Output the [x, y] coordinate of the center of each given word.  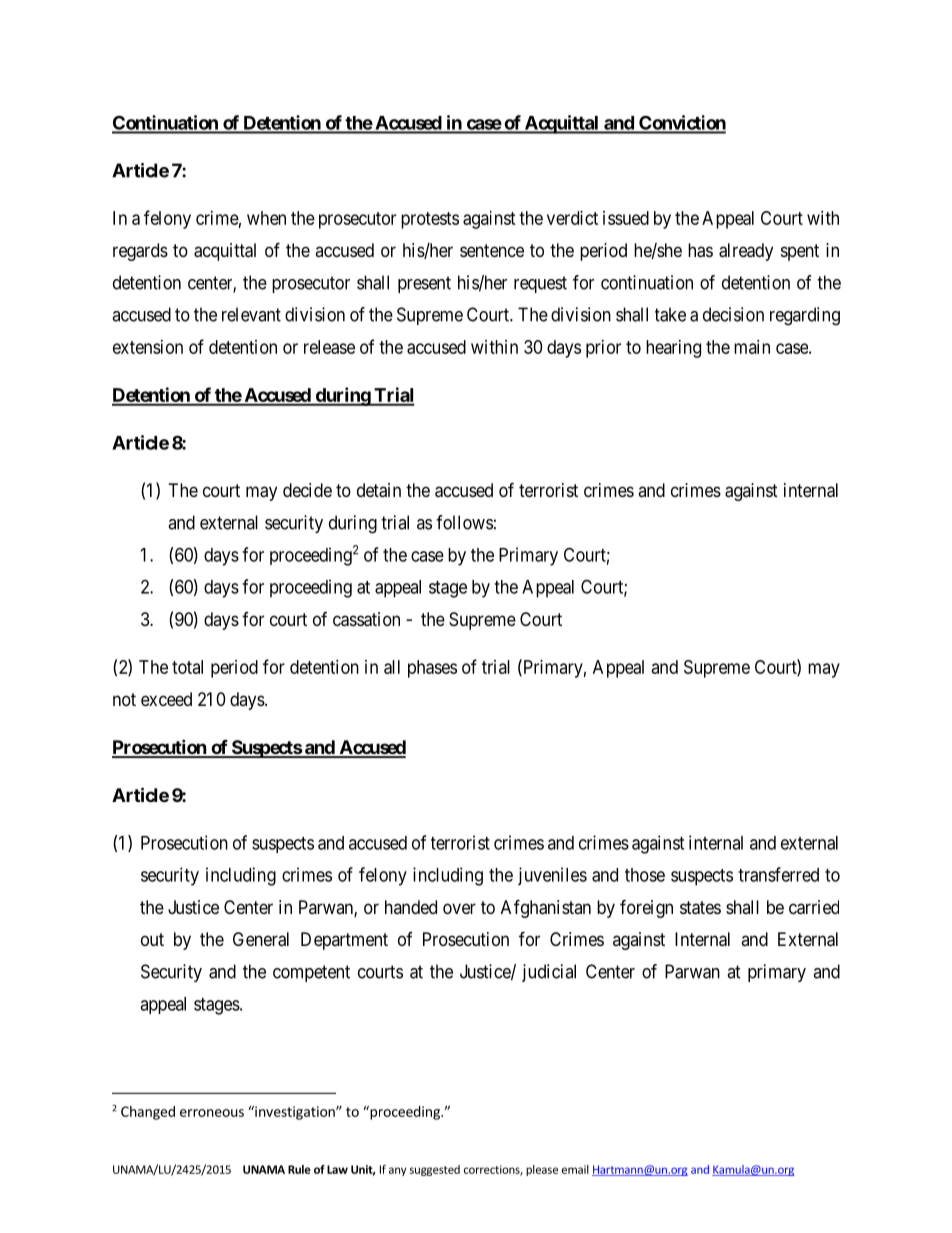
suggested [435, 1170]
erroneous [212, 1113]
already [746, 252]
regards [140, 252]
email [575, 1169]
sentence [492, 250]
